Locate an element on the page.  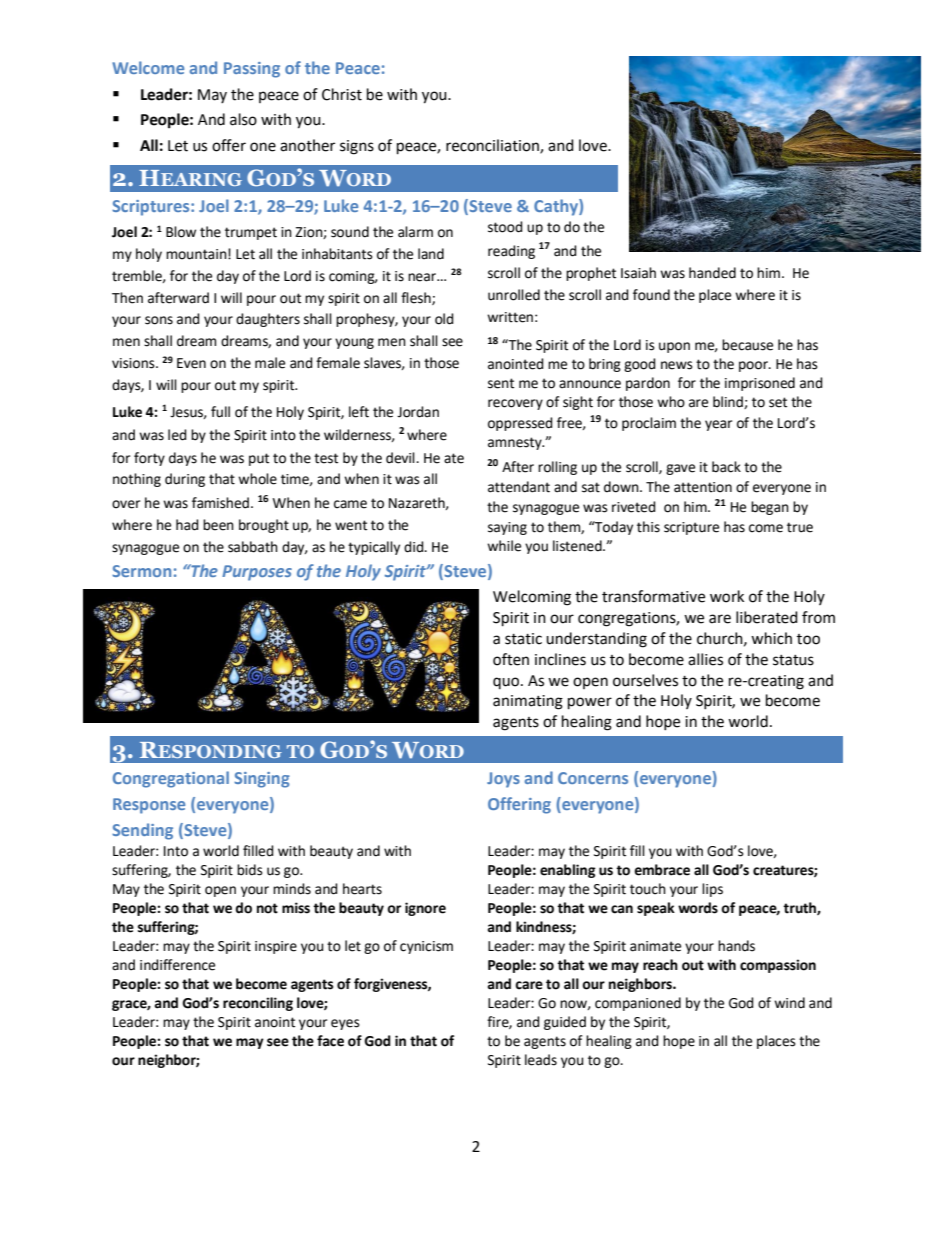
full is located at coordinates (220, 412).
